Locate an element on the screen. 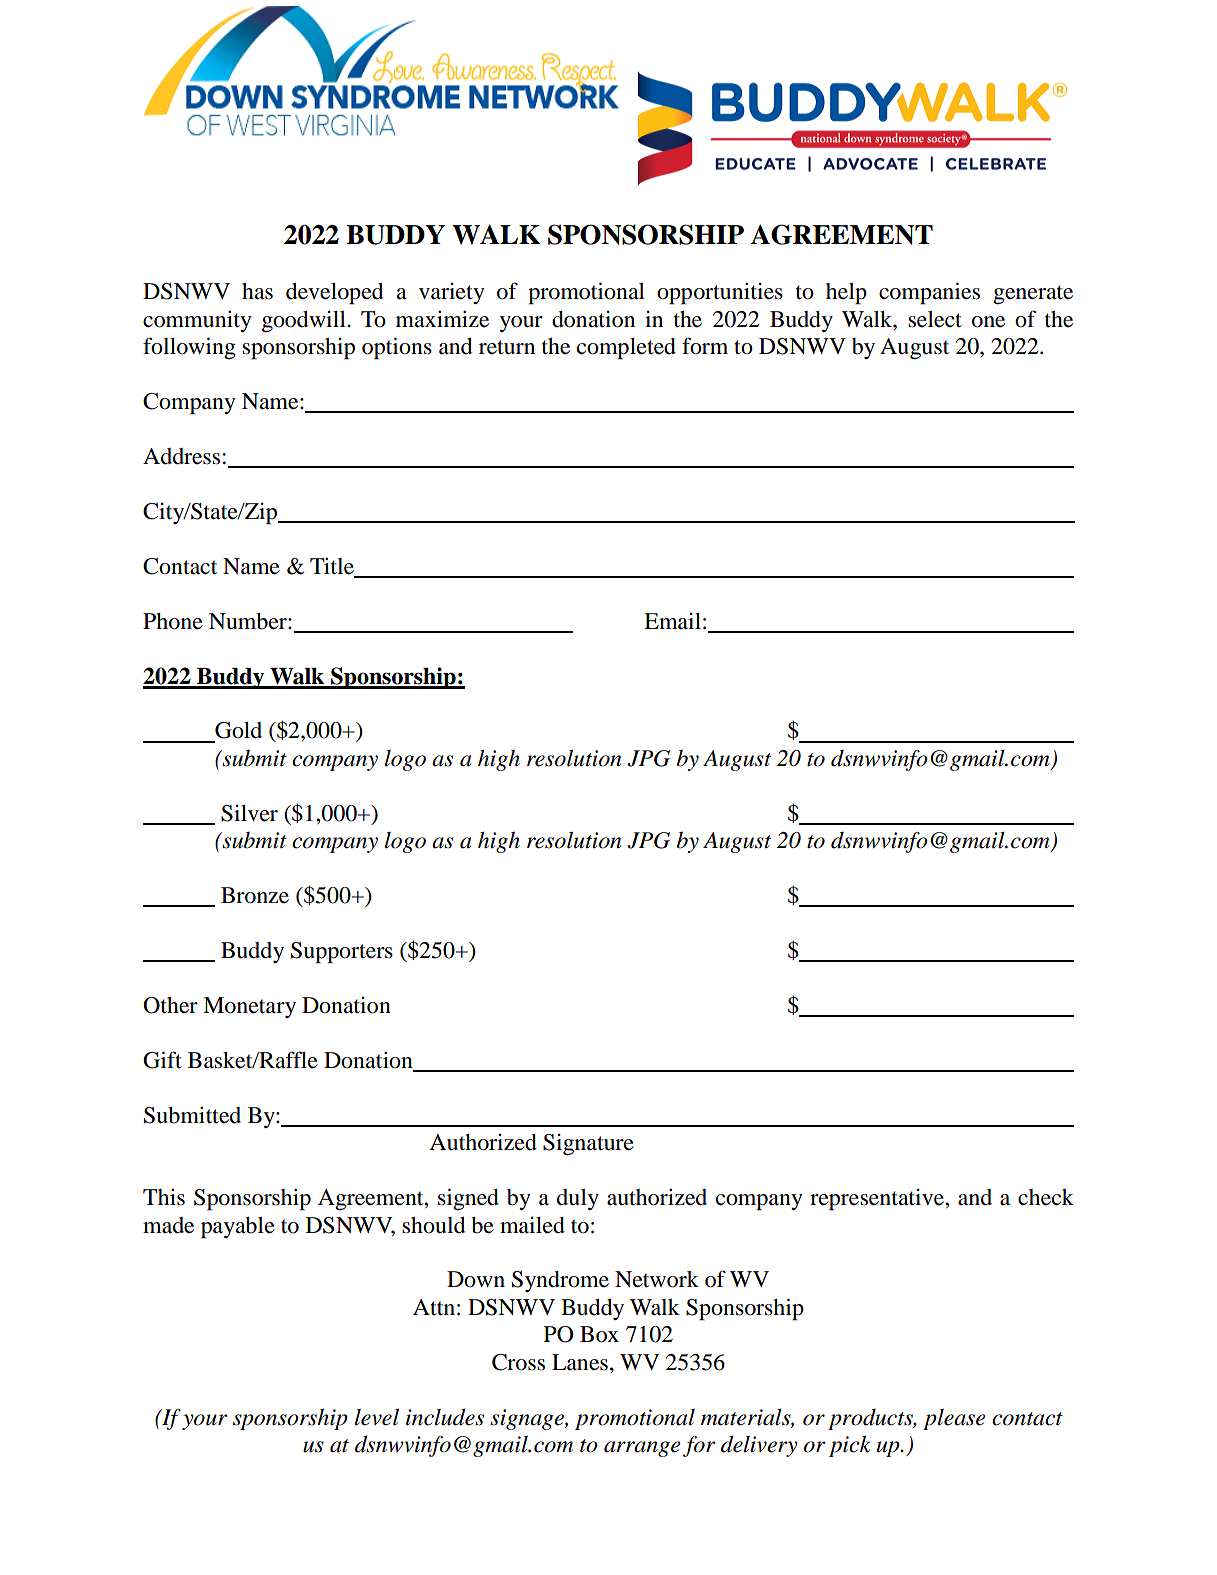  please is located at coordinates (954, 1419).
